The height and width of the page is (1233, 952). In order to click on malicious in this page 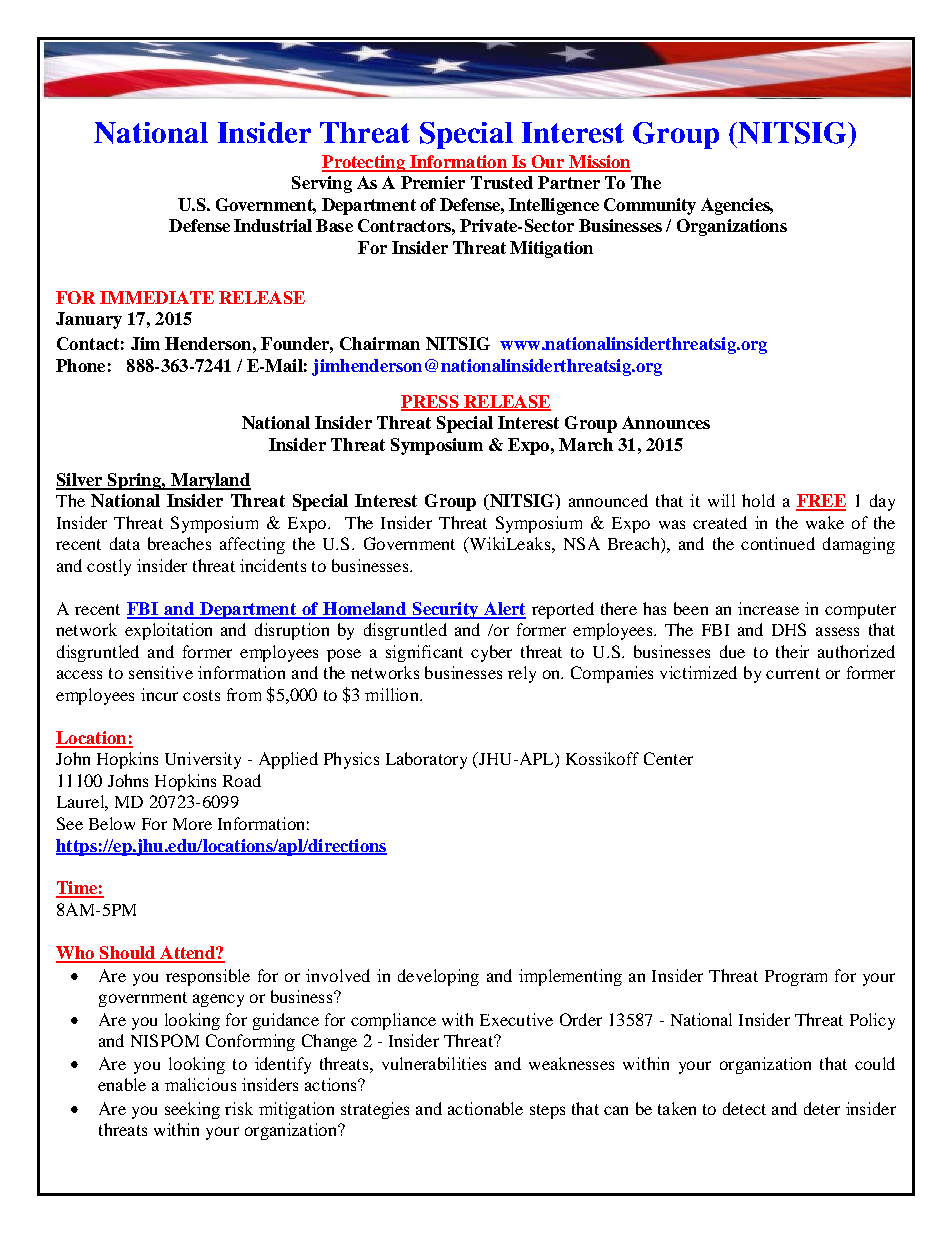, I will do `click(200, 1084)`.
